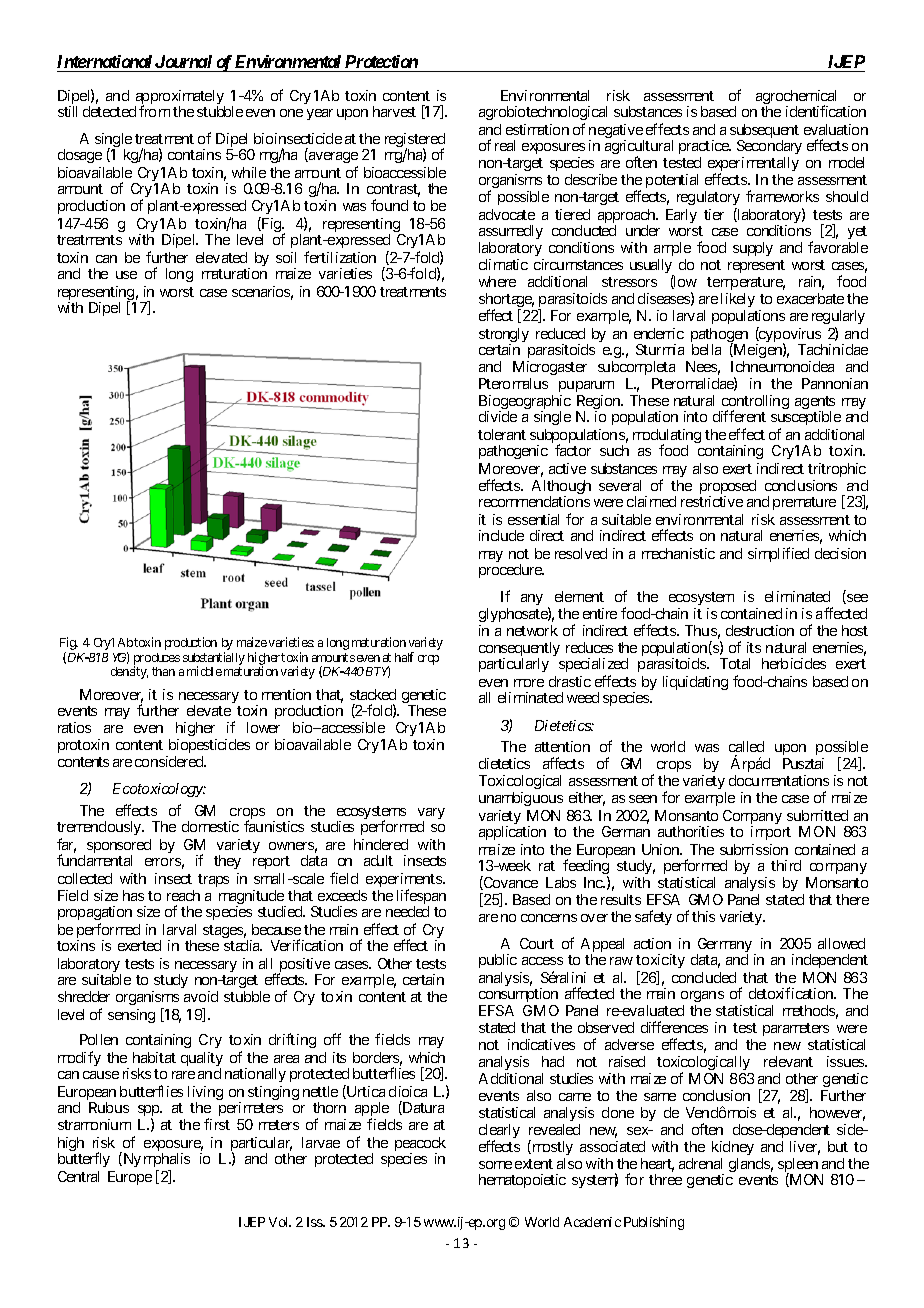 The image size is (924, 1308). I want to click on destruction, so click(760, 630).
